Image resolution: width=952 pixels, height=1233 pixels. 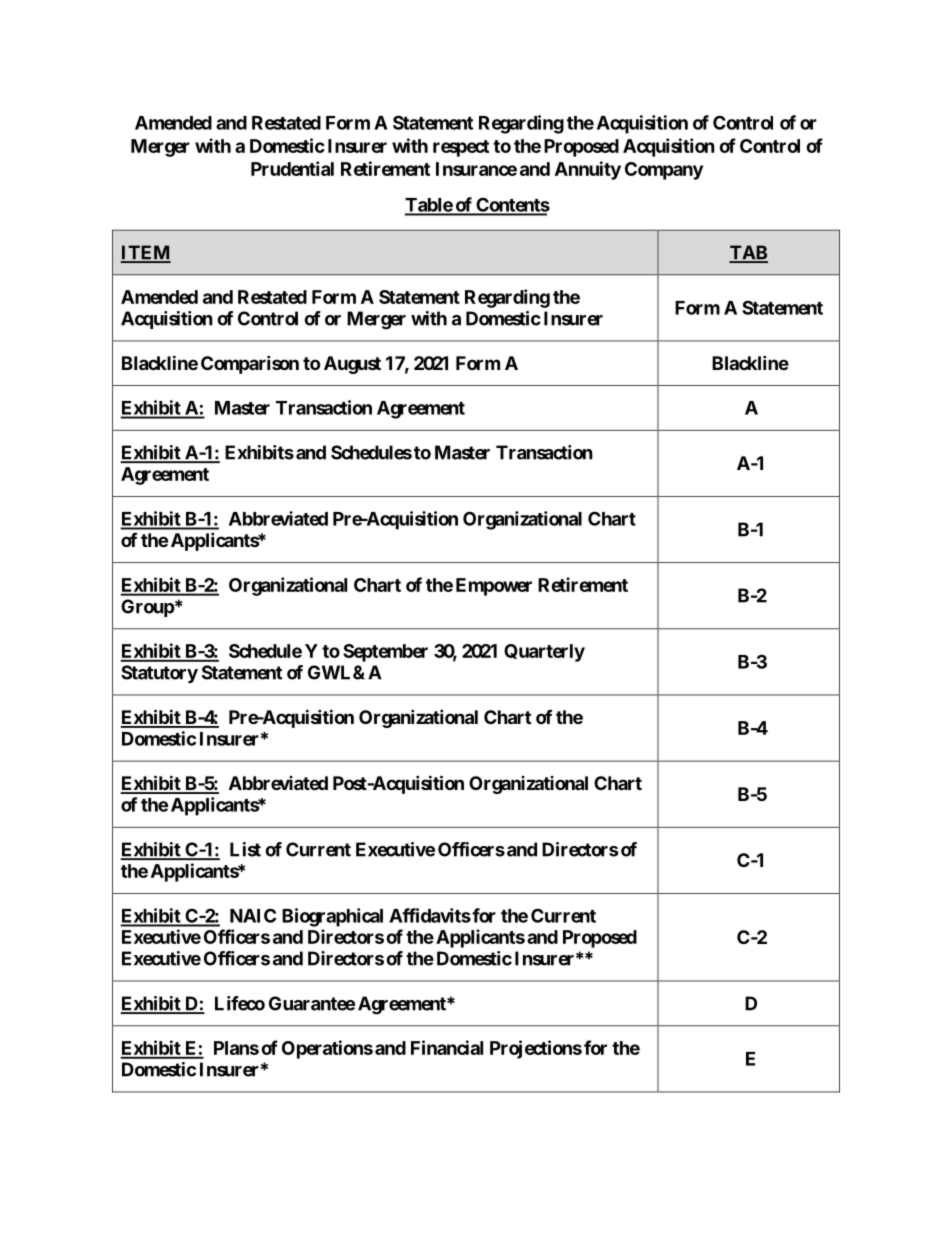 What do you see at coordinates (447, 1047) in the document?
I see `Financial` at bounding box center [447, 1047].
